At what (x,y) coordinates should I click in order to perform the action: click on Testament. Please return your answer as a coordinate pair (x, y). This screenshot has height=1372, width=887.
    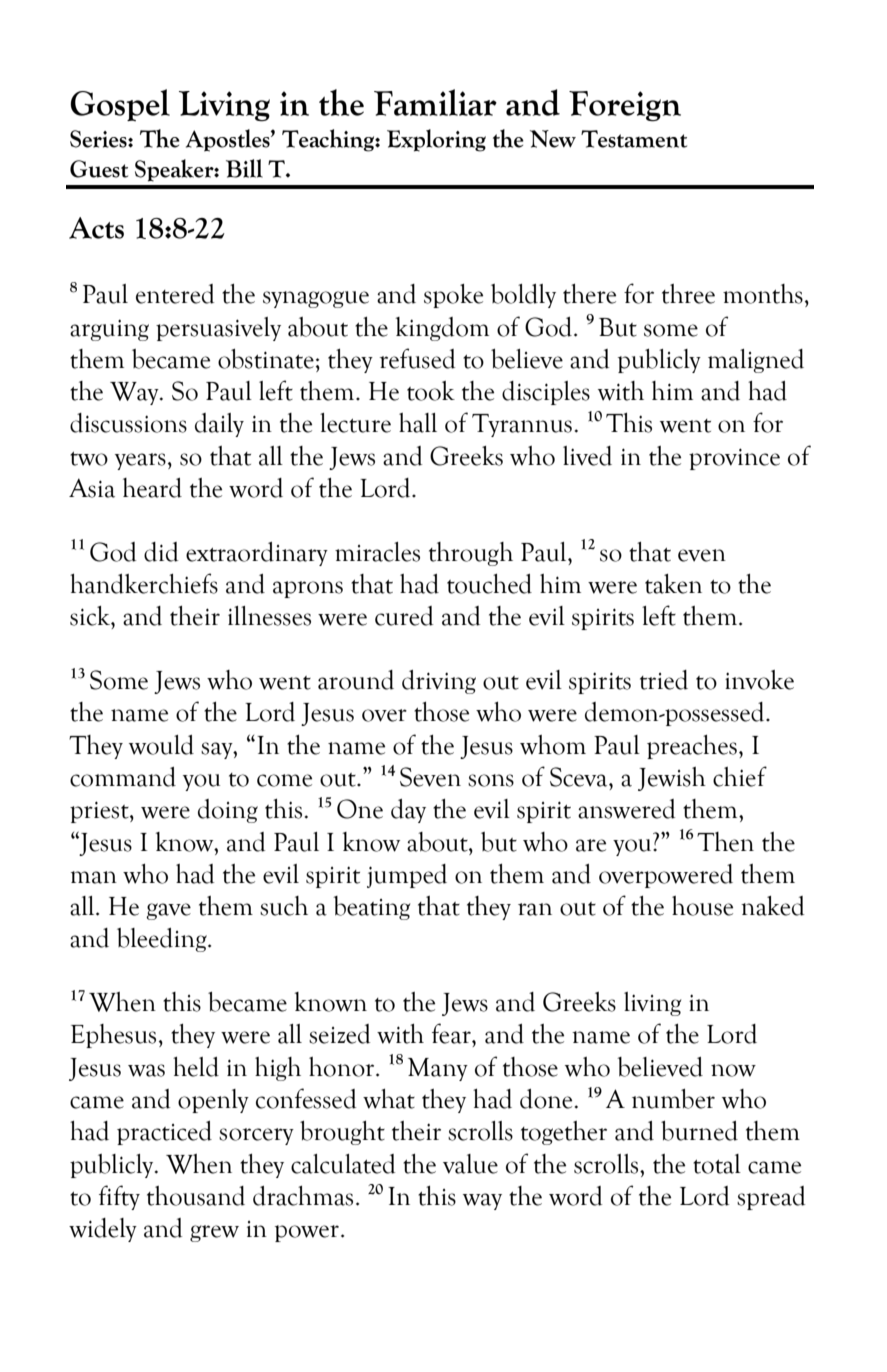
    Looking at the image, I should click on (634, 139).
